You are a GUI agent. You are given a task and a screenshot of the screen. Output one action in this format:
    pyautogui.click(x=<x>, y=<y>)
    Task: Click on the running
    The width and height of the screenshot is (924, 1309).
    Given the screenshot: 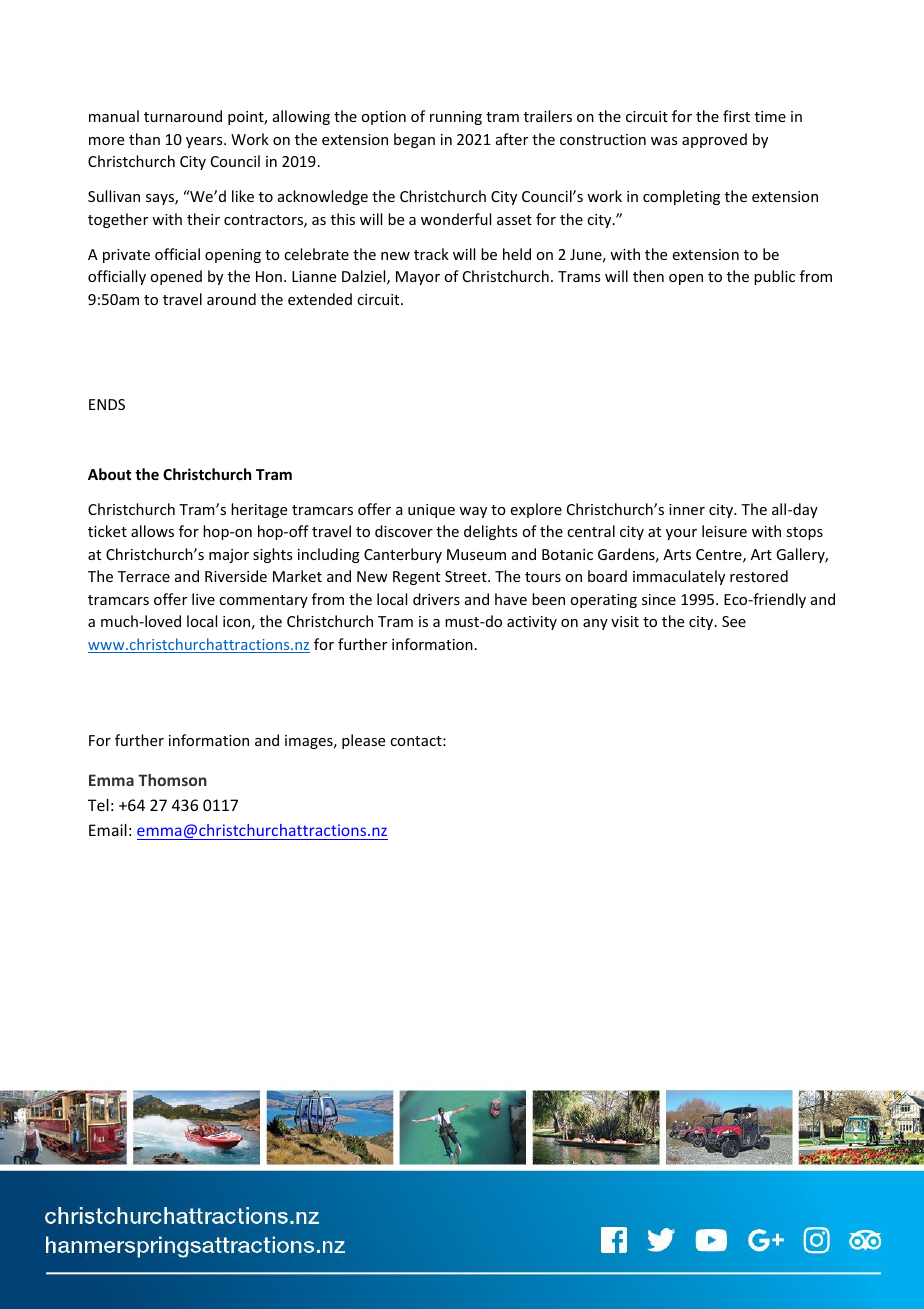 What is the action you would take?
    pyautogui.click(x=456, y=118)
